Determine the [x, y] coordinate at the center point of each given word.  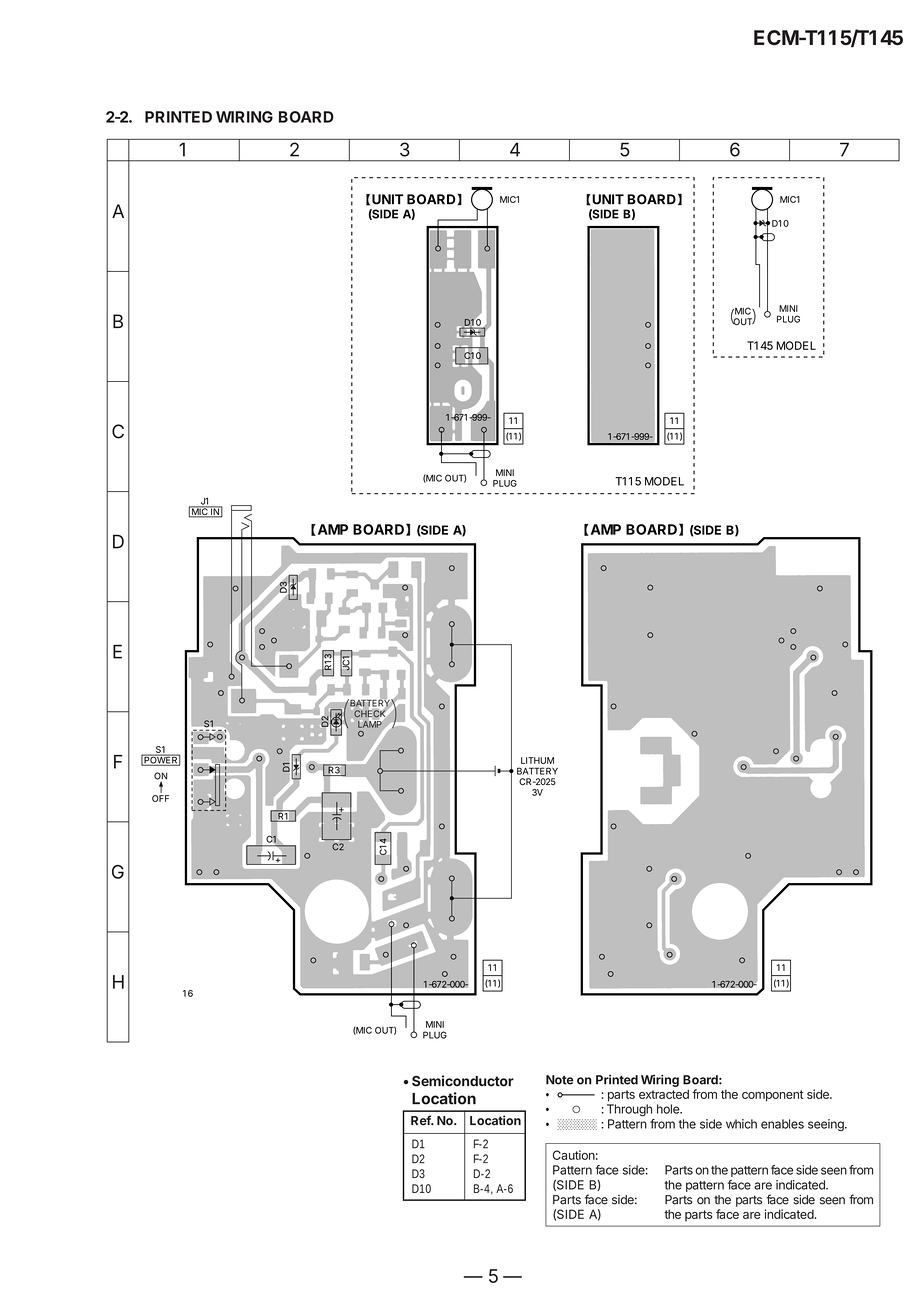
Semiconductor [463, 1081]
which [741, 1124]
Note [560, 1080]
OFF [160, 798]
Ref [422, 1120]
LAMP [370, 723]
